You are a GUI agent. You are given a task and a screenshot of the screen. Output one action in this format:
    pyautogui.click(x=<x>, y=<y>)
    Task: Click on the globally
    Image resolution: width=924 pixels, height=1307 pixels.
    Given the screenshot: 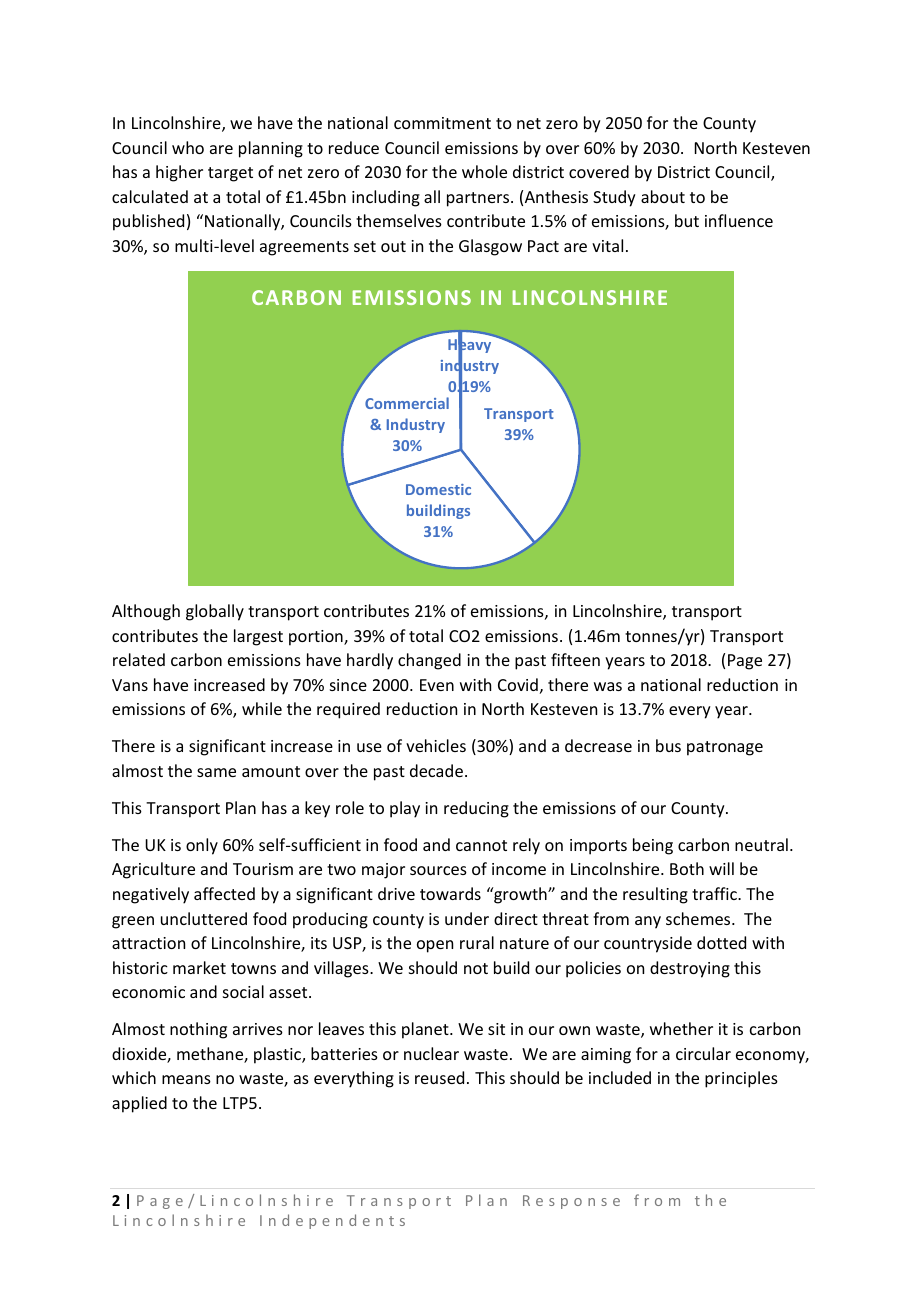 What is the action you would take?
    pyautogui.click(x=215, y=612)
